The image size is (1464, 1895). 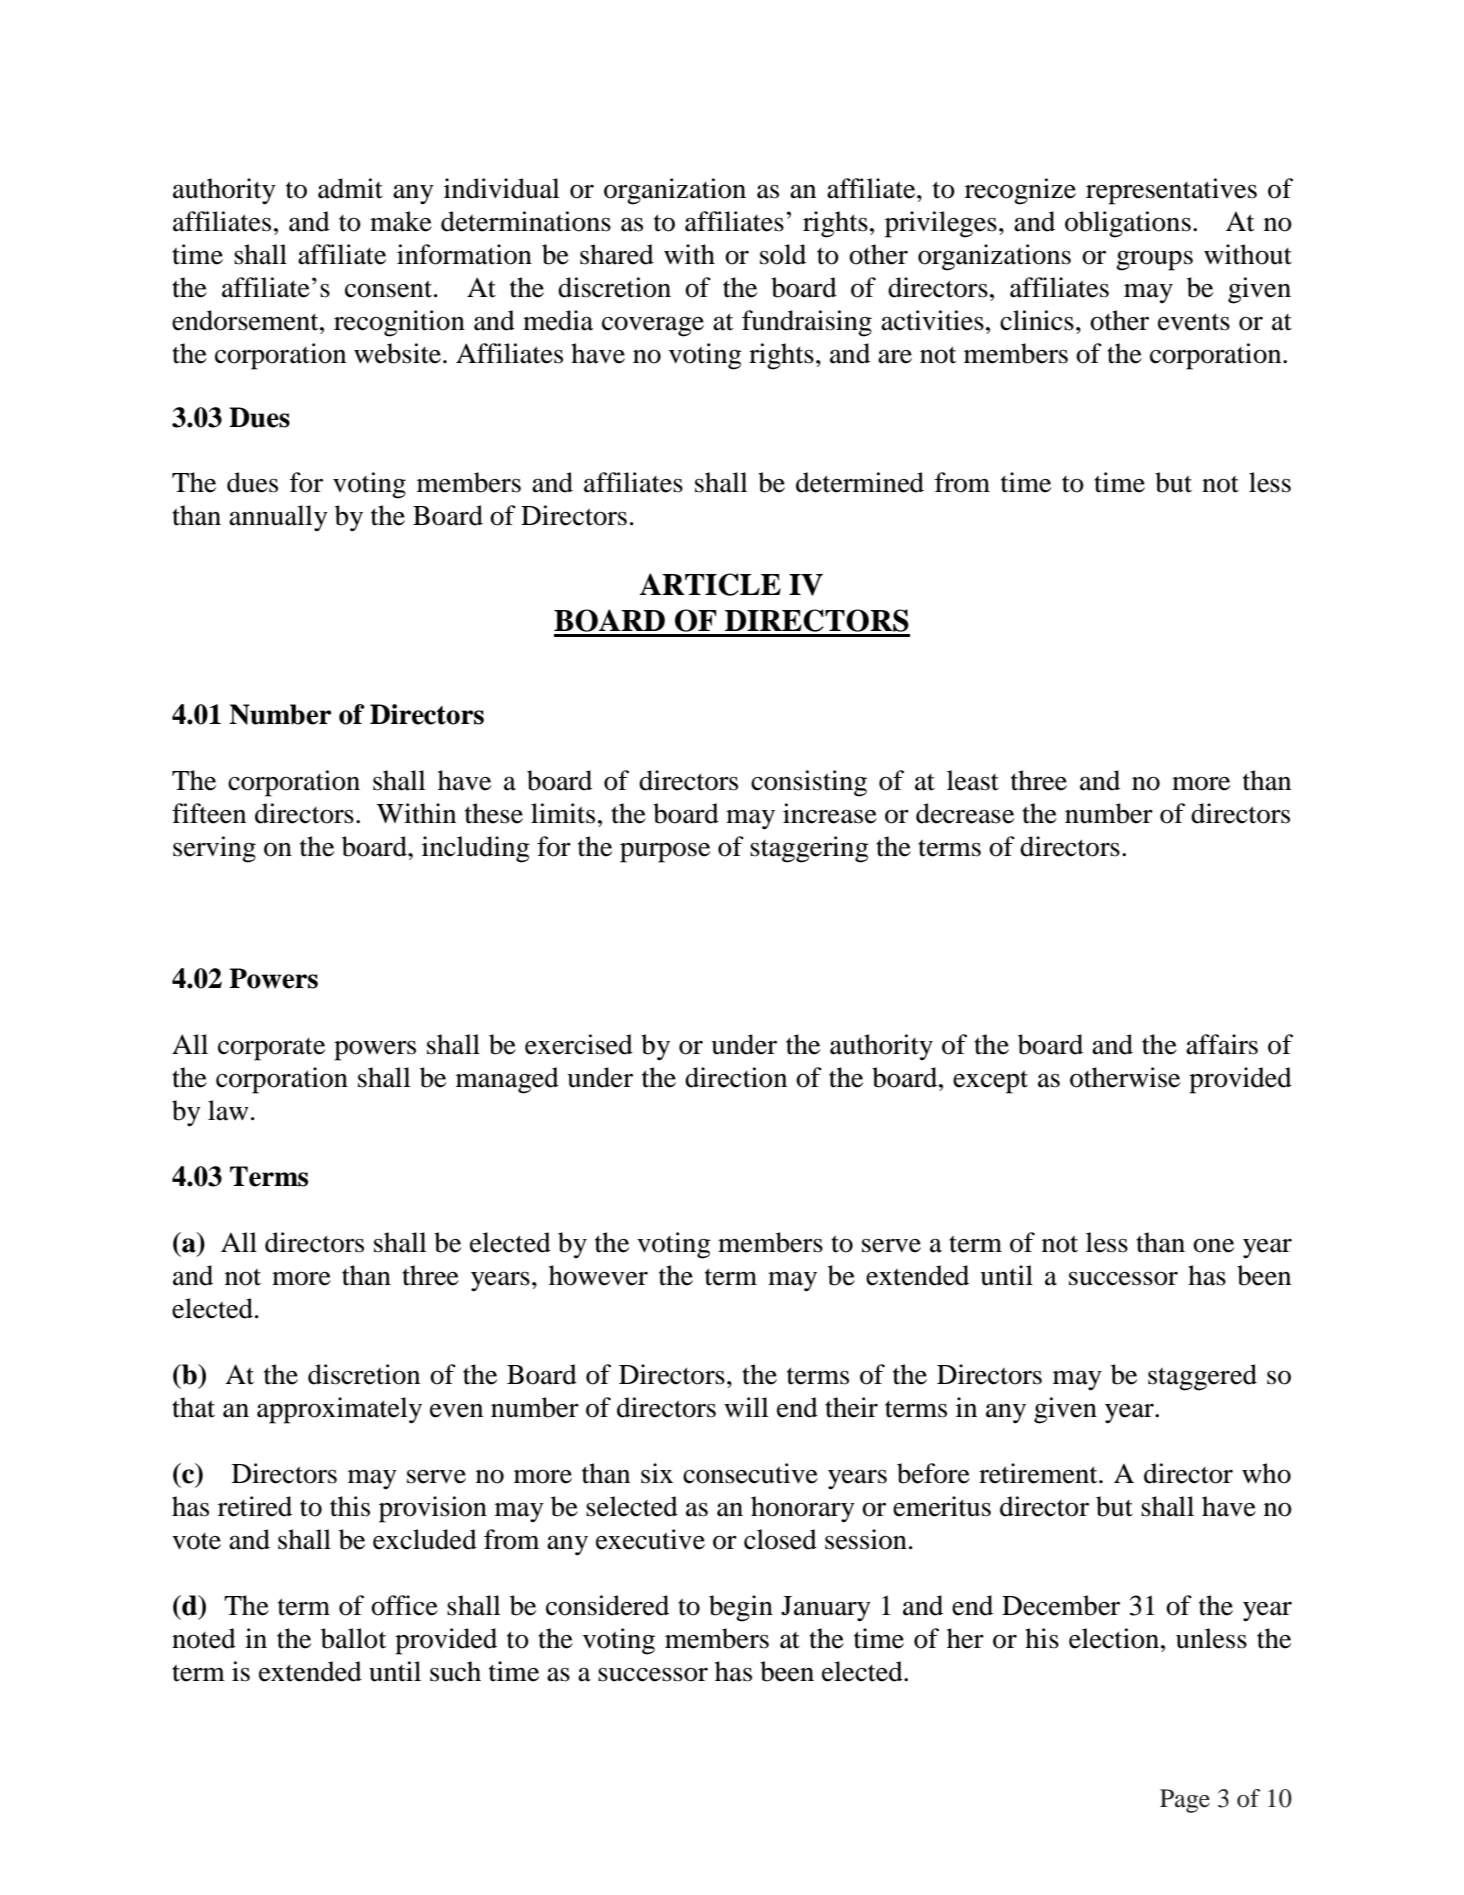 I want to click on serving, so click(x=214, y=849).
